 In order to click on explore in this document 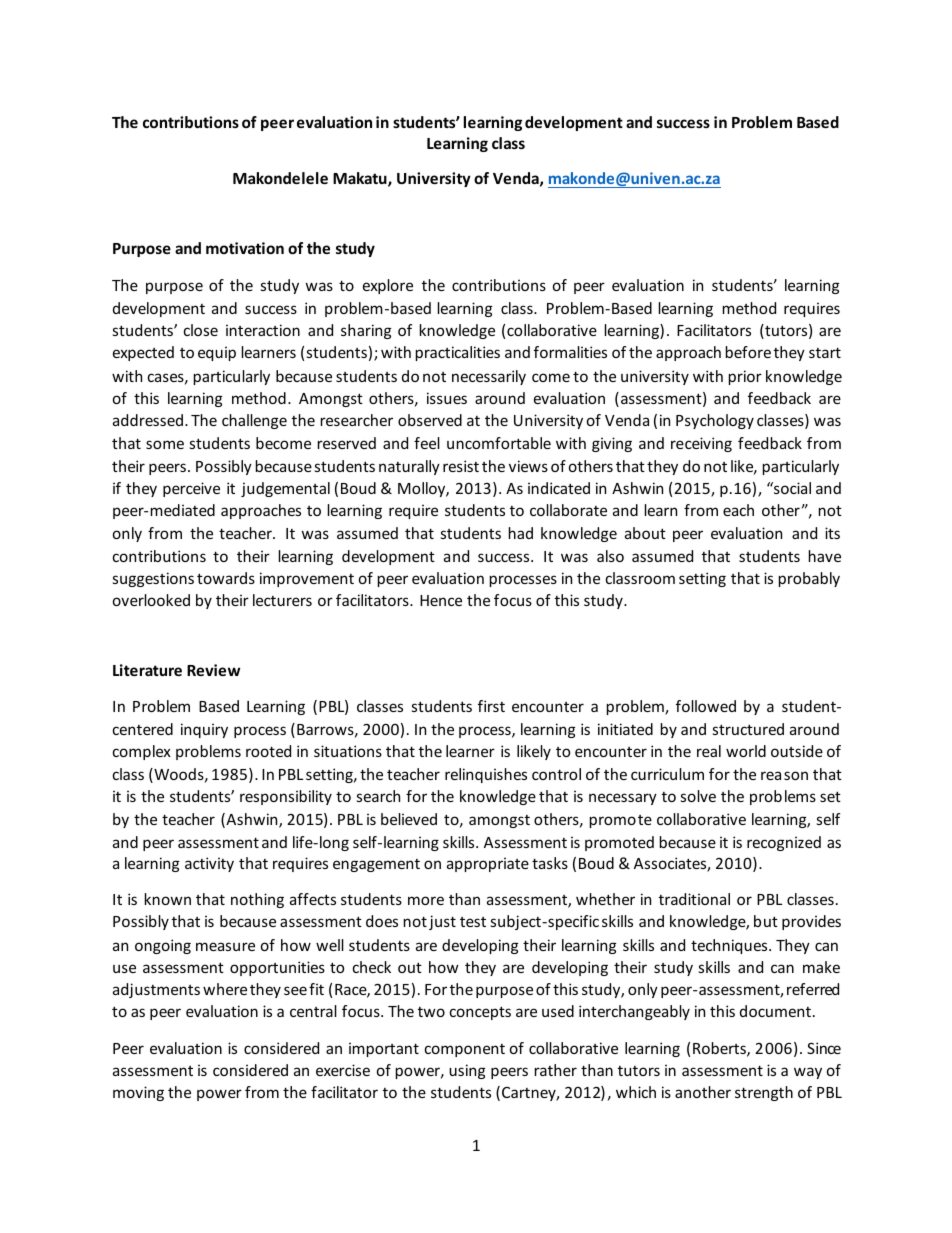, I will do `click(388, 286)`.
